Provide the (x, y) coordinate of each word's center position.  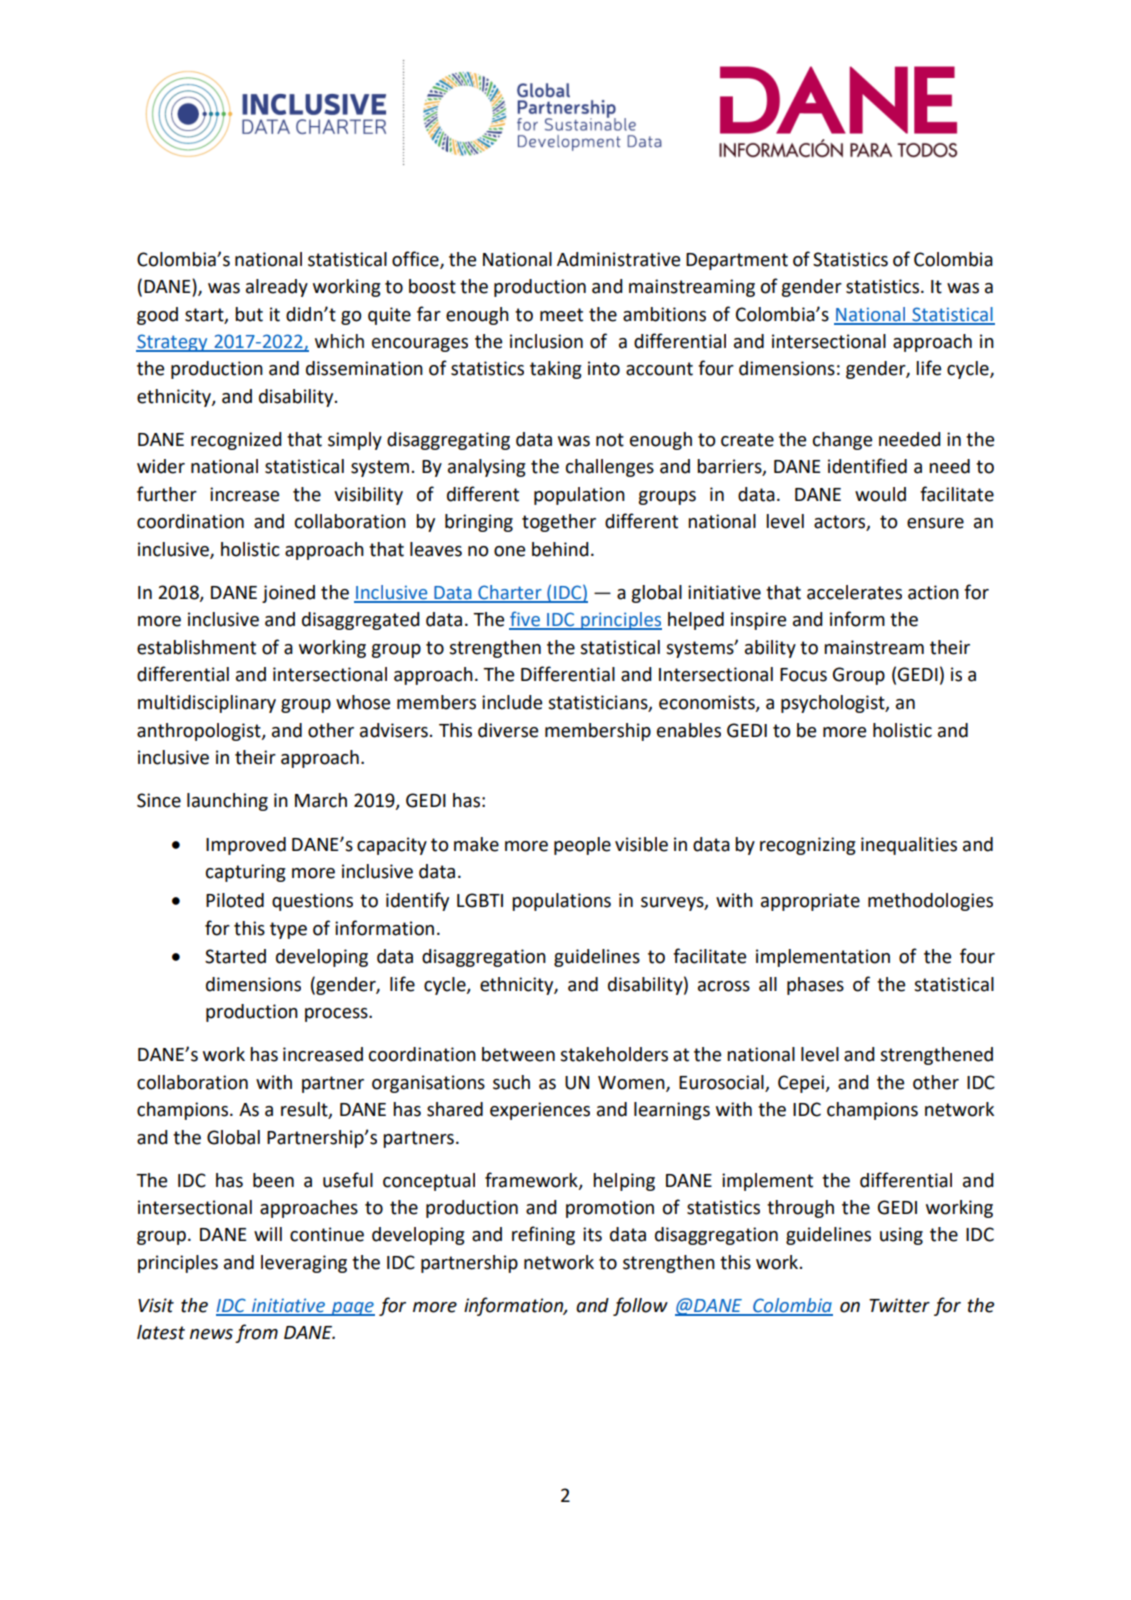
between (518, 1054)
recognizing (808, 846)
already (277, 288)
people (582, 846)
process (337, 1015)
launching (227, 802)
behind (560, 549)
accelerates (854, 592)
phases (815, 986)
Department (737, 261)
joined (288, 594)
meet (561, 315)
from (256, 1333)
